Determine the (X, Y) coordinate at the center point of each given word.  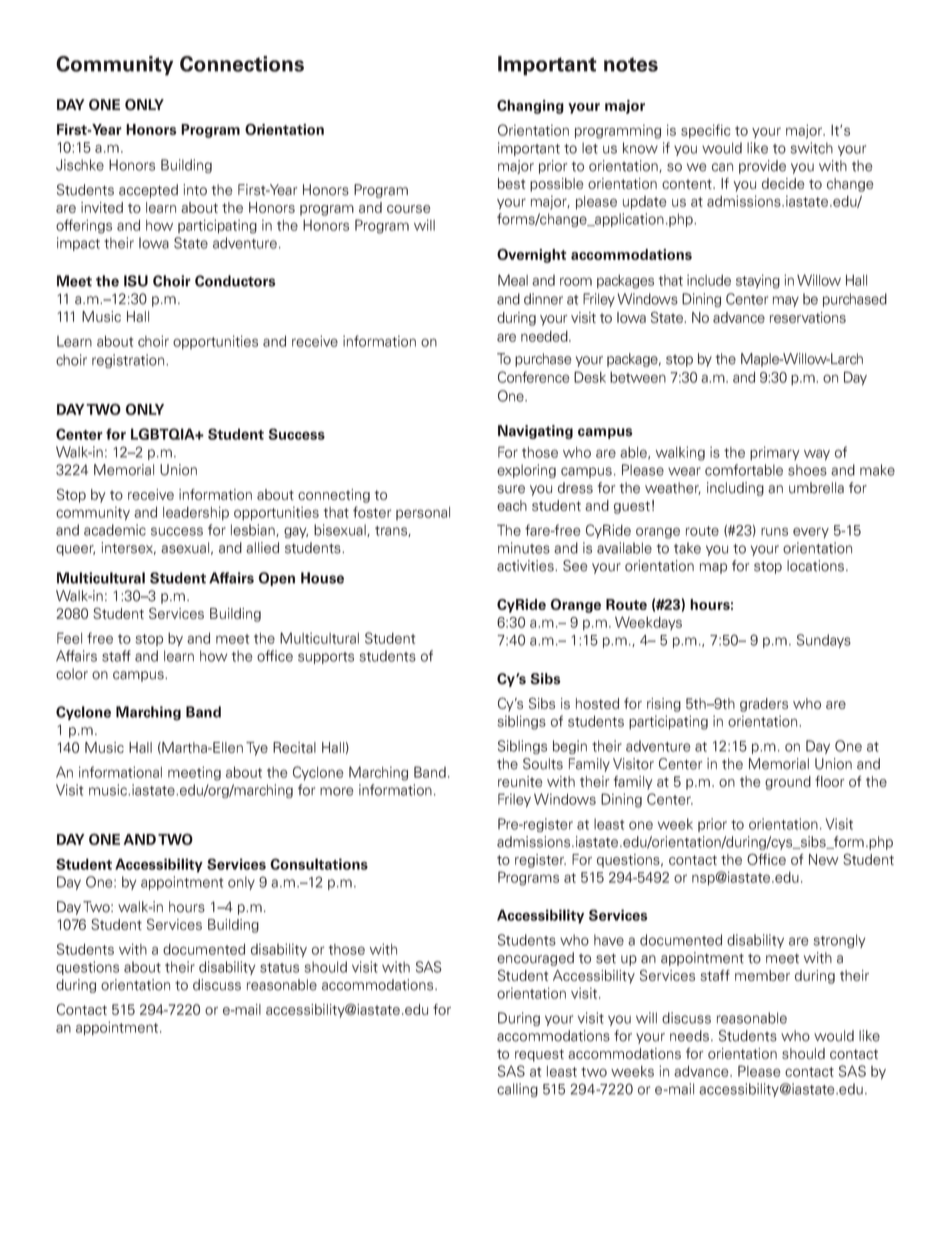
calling (517, 1090)
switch (811, 148)
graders (764, 705)
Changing (530, 107)
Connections (242, 64)
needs (689, 1036)
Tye (257, 749)
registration (129, 361)
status (279, 968)
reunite (520, 781)
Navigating (535, 432)
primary (775, 453)
